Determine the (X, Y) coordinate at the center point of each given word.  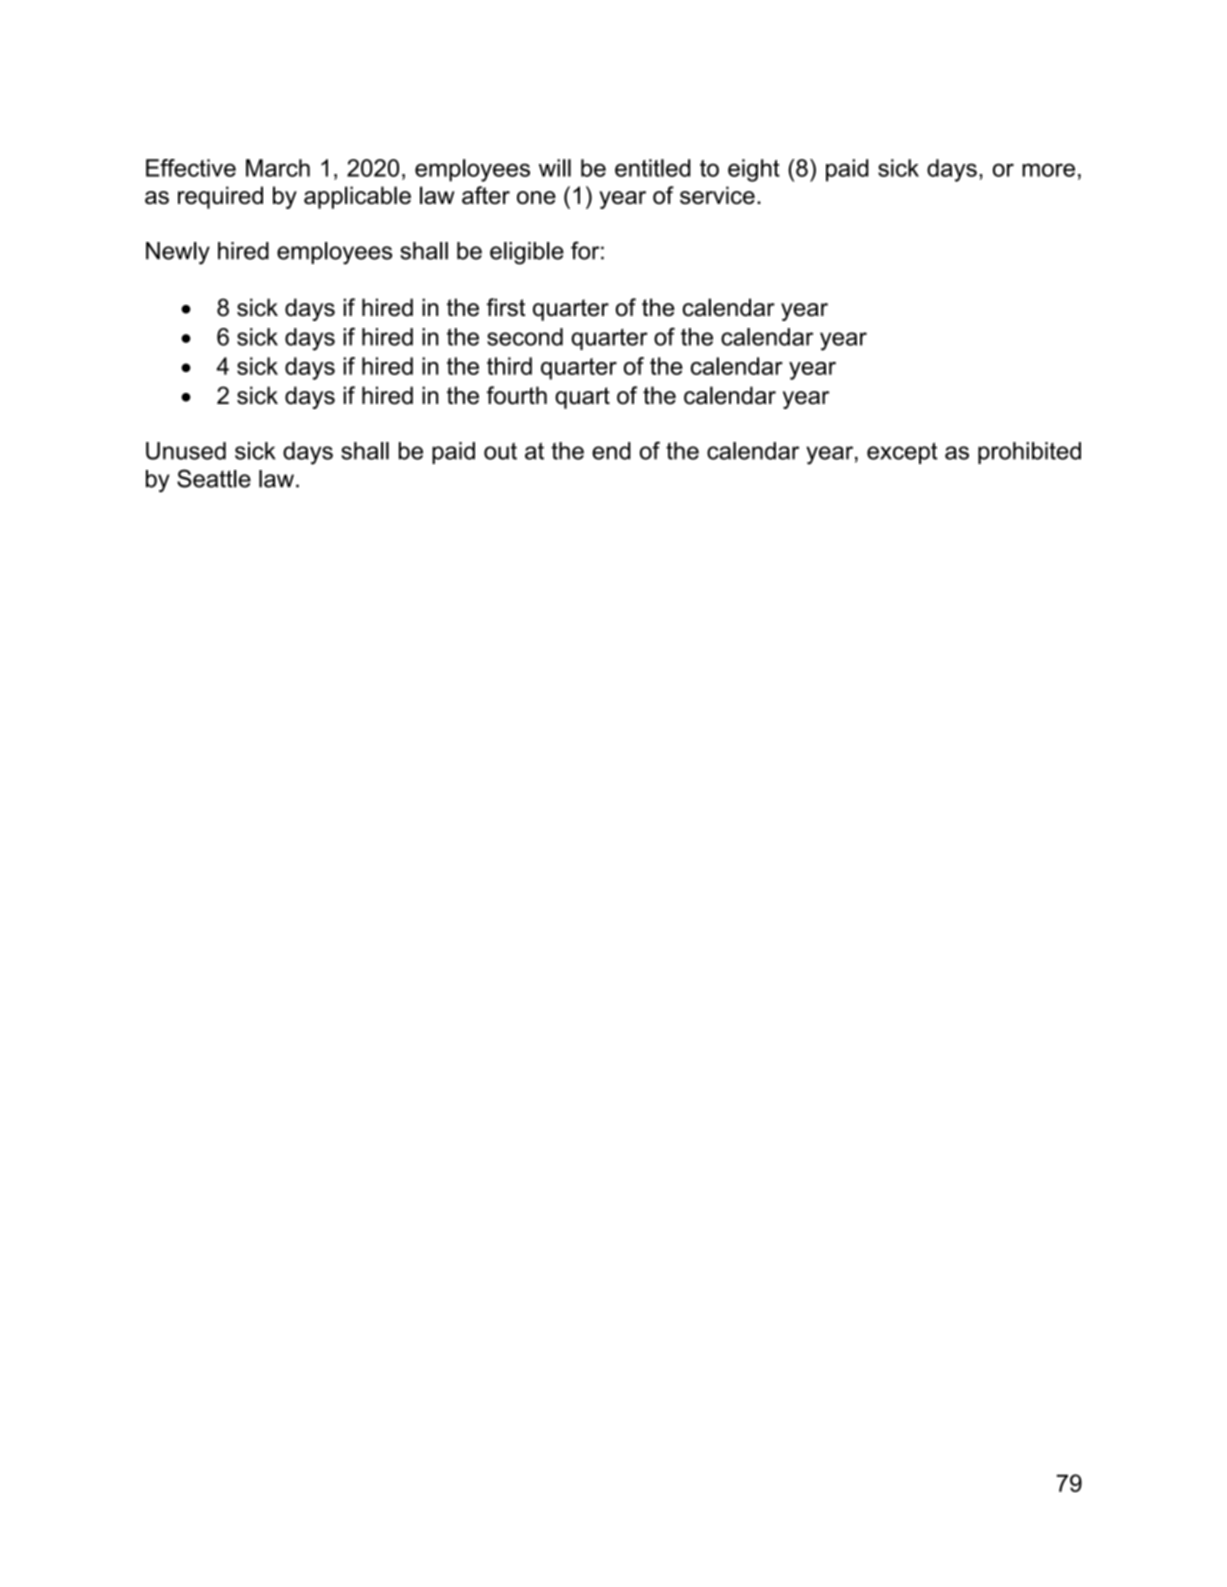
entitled (652, 168)
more (1048, 170)
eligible (527, 253)
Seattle (214, 478)
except (902, 453)
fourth (517, 395)
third (509, 366)
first (506, 307)
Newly (178, 253)
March (278, 168)
